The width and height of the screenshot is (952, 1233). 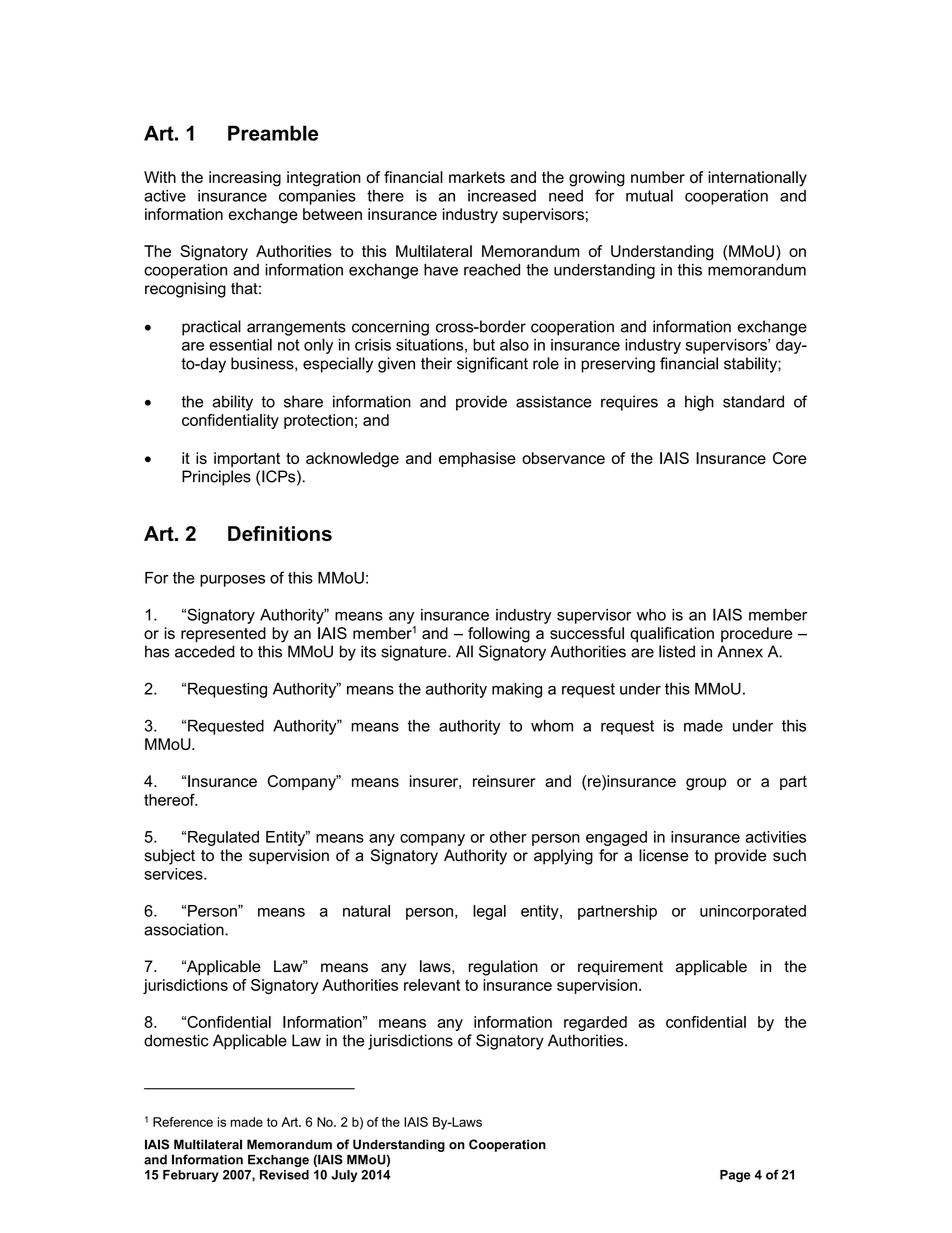 What do you see at coordinates (706, 784) in the screenshot?
I see `group` at bounding box center [706, 784].
